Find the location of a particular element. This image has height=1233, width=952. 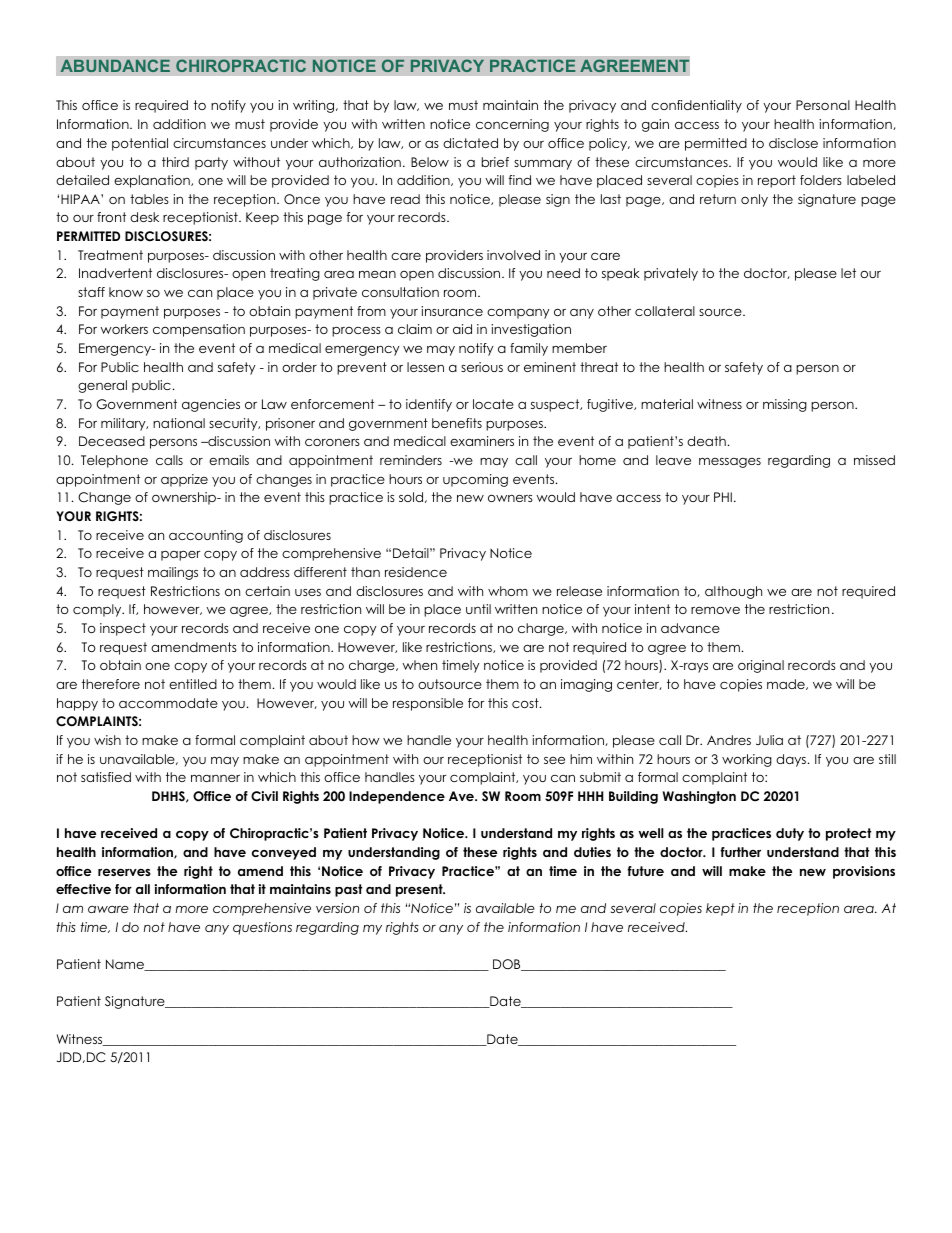

dictated is located at coordinates (470, 143).
